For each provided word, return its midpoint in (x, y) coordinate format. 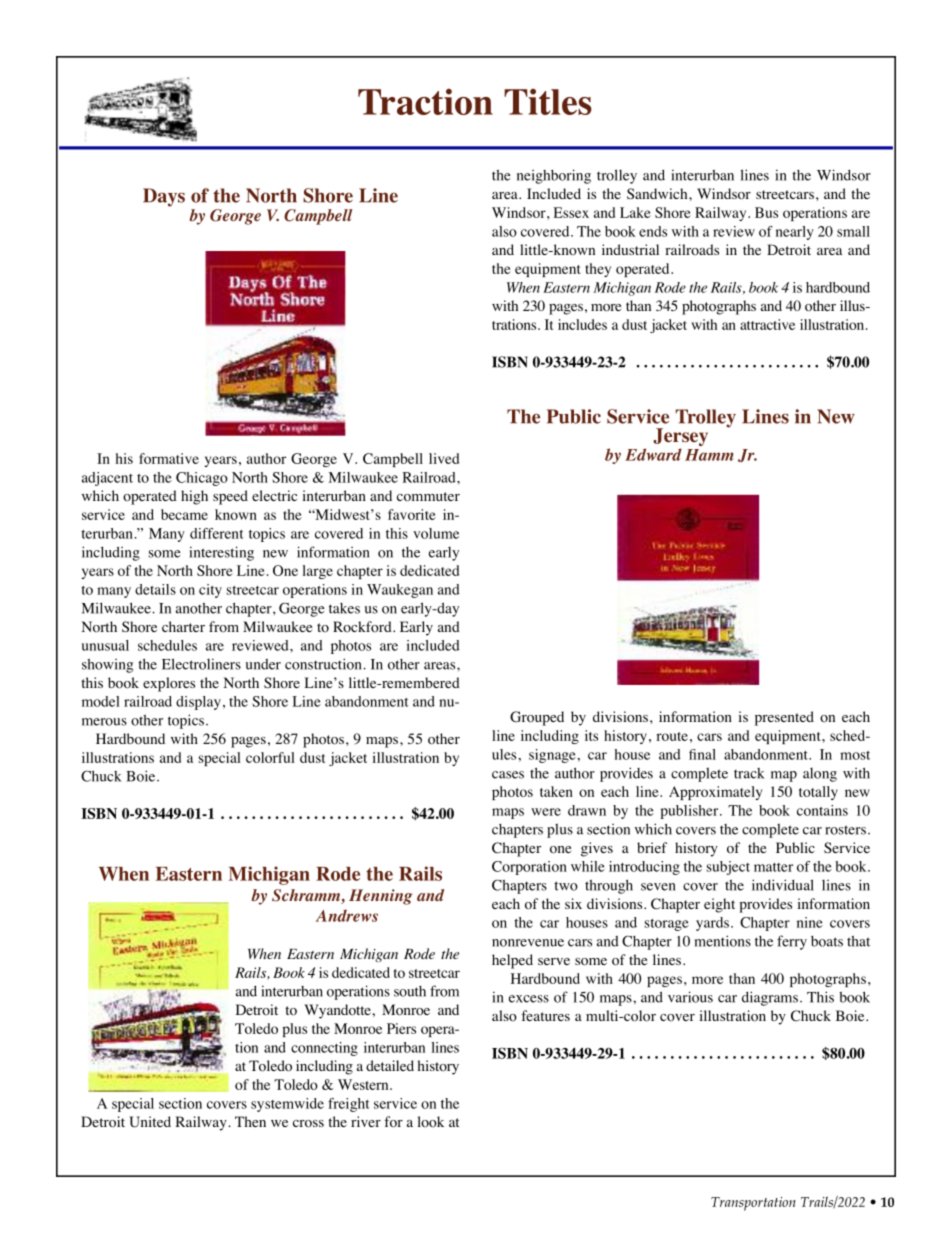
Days (164, 197)
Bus (766, 212)
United (150, 1122)
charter (183, 626)
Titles (548, 101)
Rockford (363, 627)
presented (784, 718)
